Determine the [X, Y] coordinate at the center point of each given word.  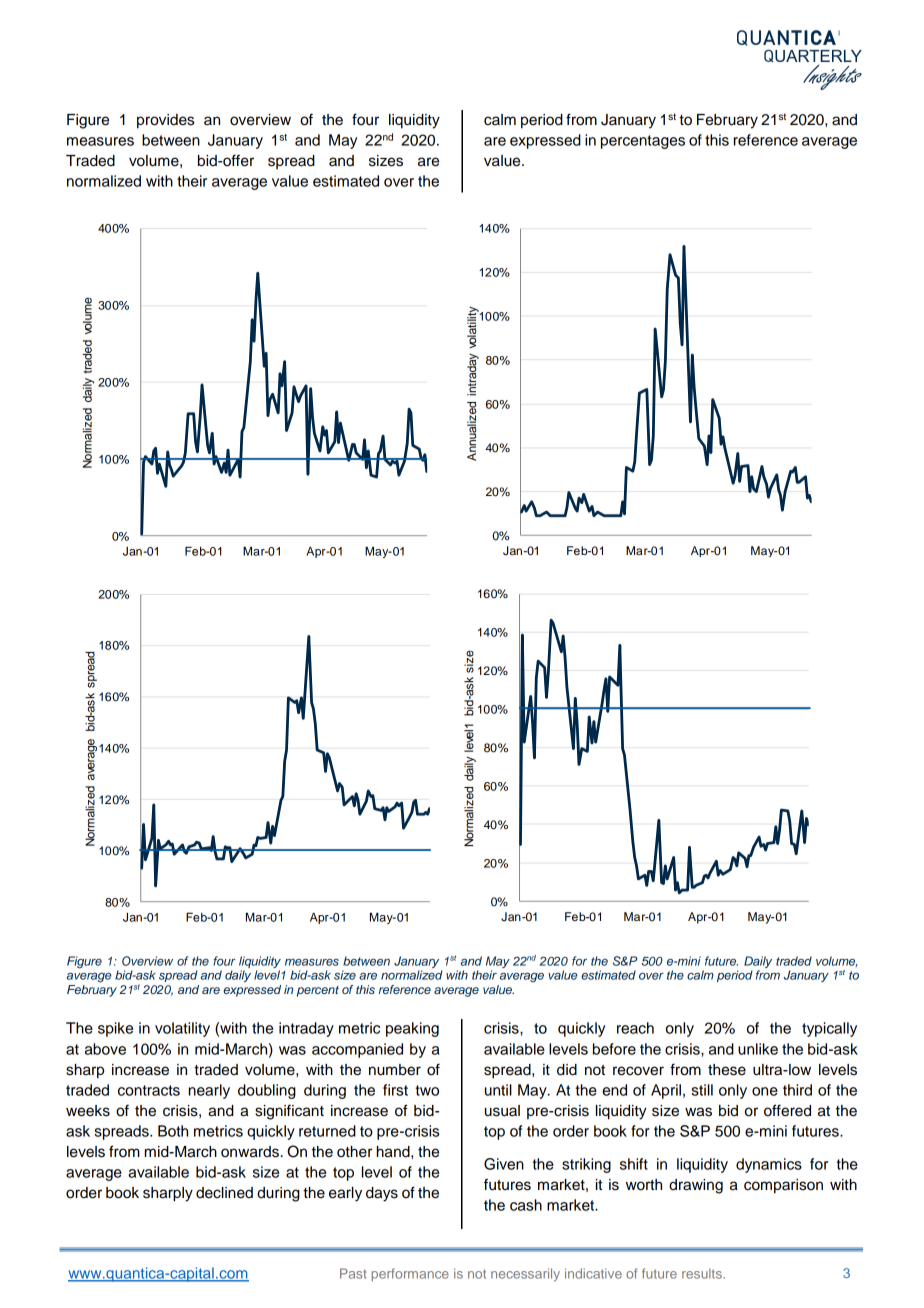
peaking [412, 1029]
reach [635, 1028]
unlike [758, 1049]
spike [115, 1029]
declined [224, 1193]
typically [829, 1029]
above [105, 1049]
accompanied [357, 1050]
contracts [149, 1090]
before [614, 1049]
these [727, 1070]
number [395, 1070]
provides [165, 121]
